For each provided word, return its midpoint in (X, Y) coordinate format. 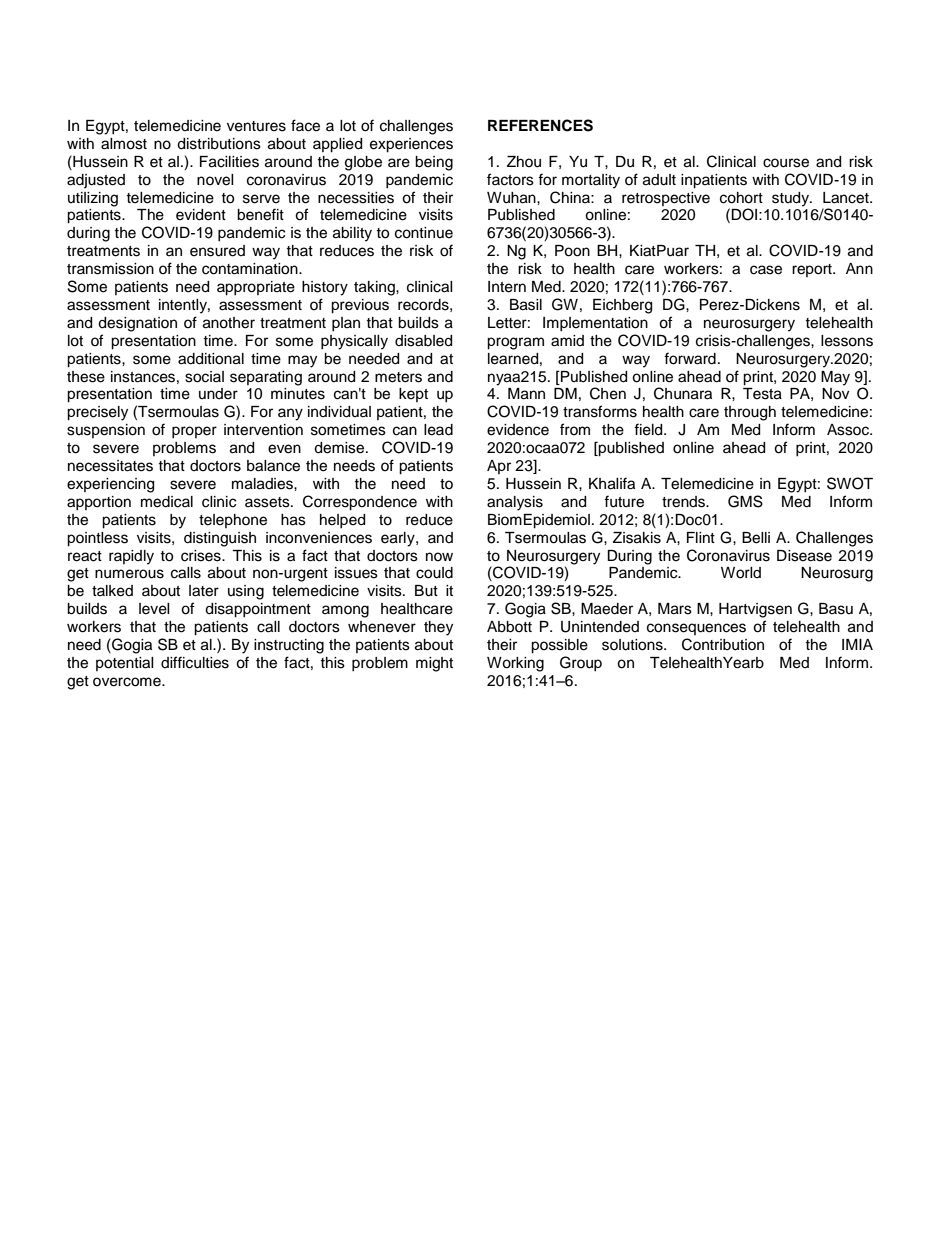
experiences (411, 145)
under (218, 394)
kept (413, 395)
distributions (219, 144)
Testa (762, 394)
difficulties (195, 662)
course (786, 163)
